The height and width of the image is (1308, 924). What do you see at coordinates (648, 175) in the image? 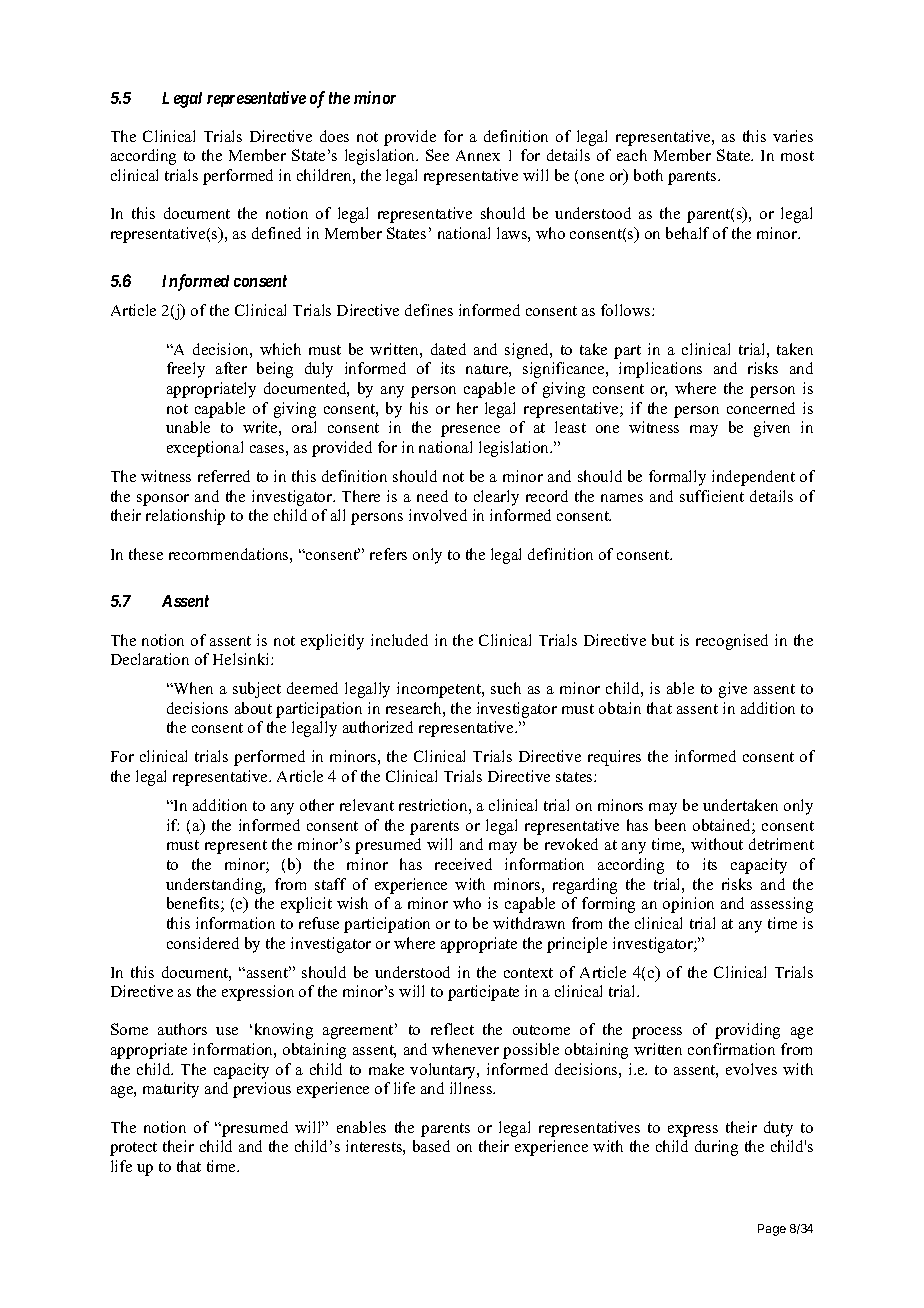
I see `both` at bounding box center [648, 175].
